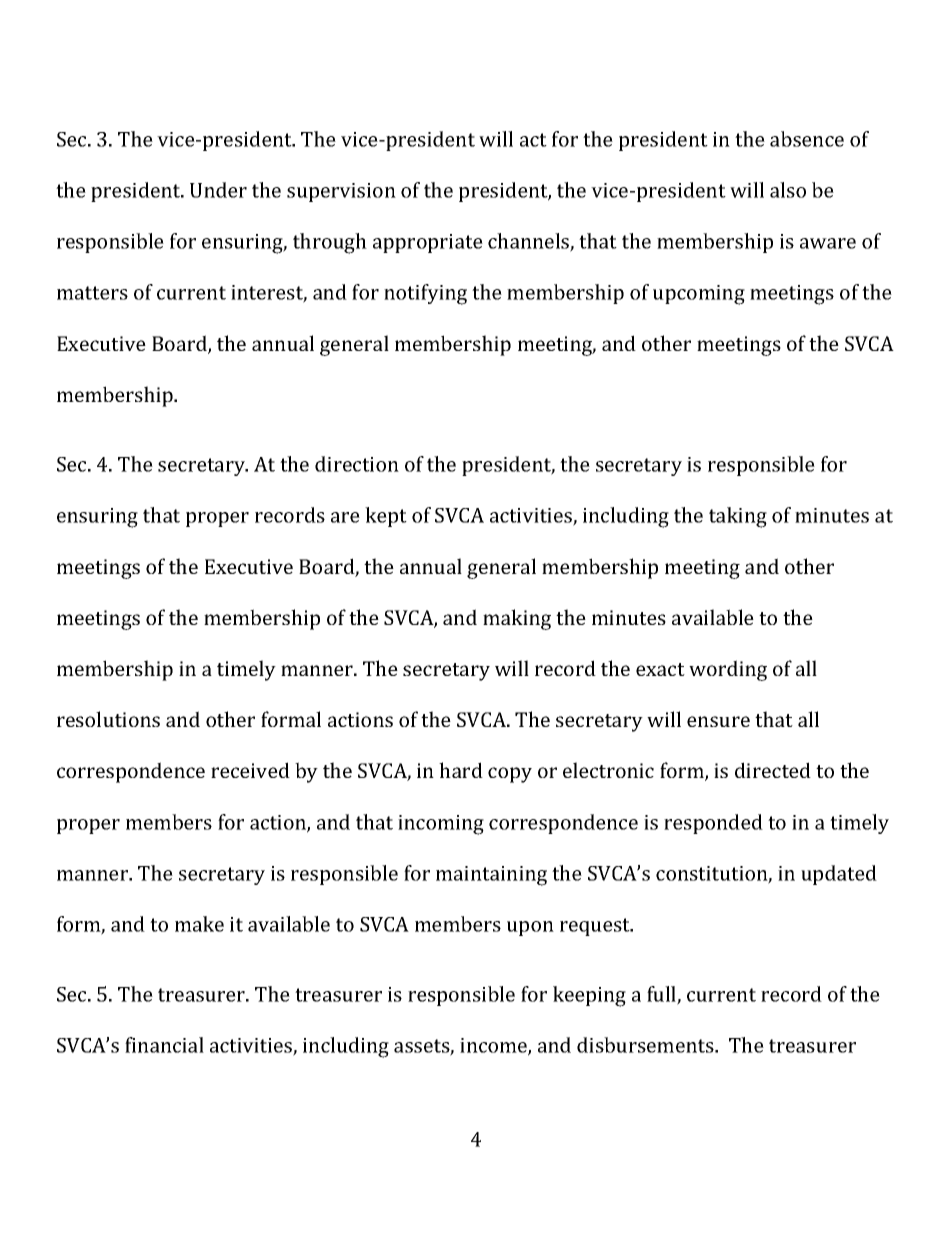 Image resolution: width=952 pixels, height=1233 pixels. Describe the element at coordinates (108, 719) in the screenshot. I see `resolutions` at that location.
